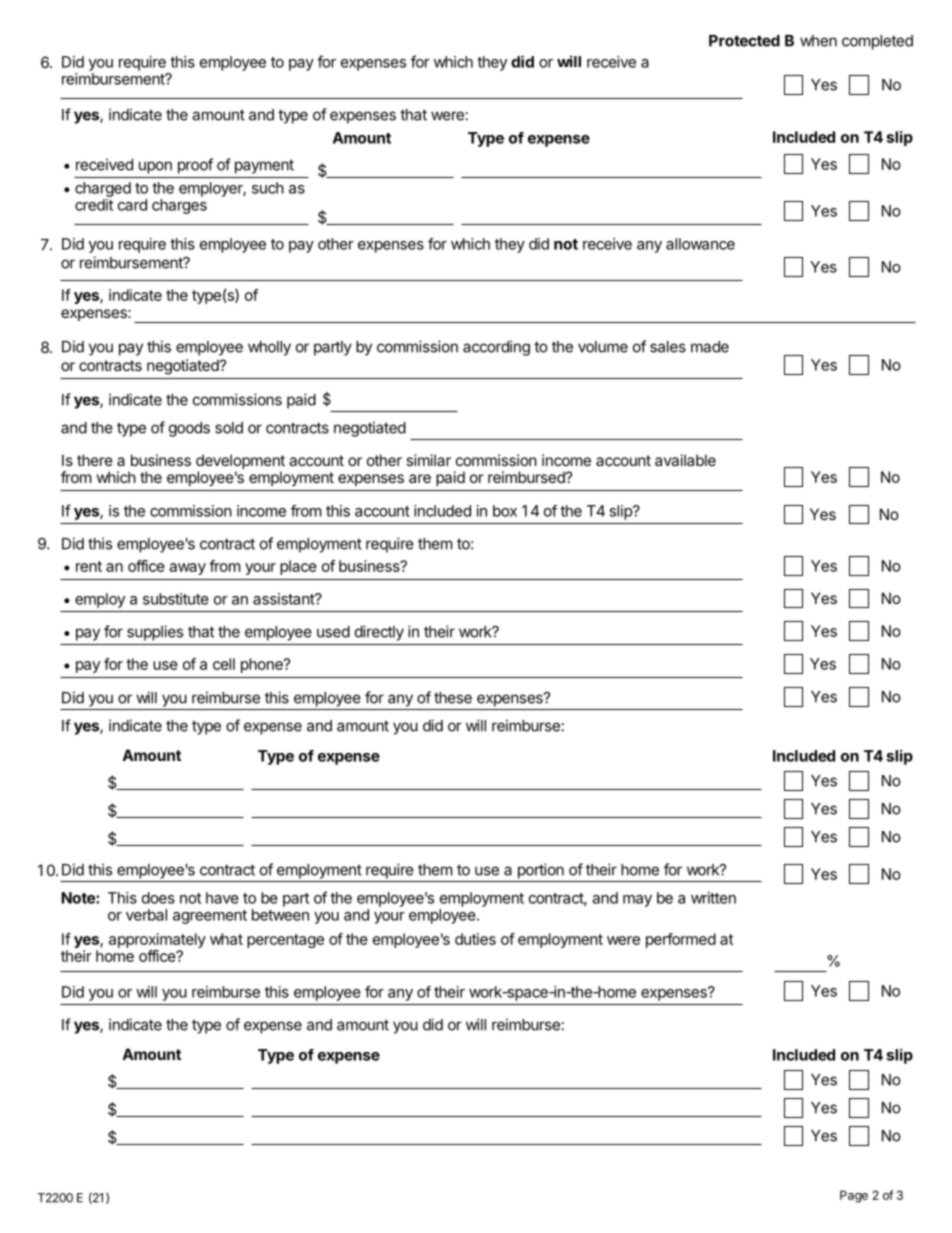 This page has width=952, height=1233. I want to click on according, so click(496, 348).
